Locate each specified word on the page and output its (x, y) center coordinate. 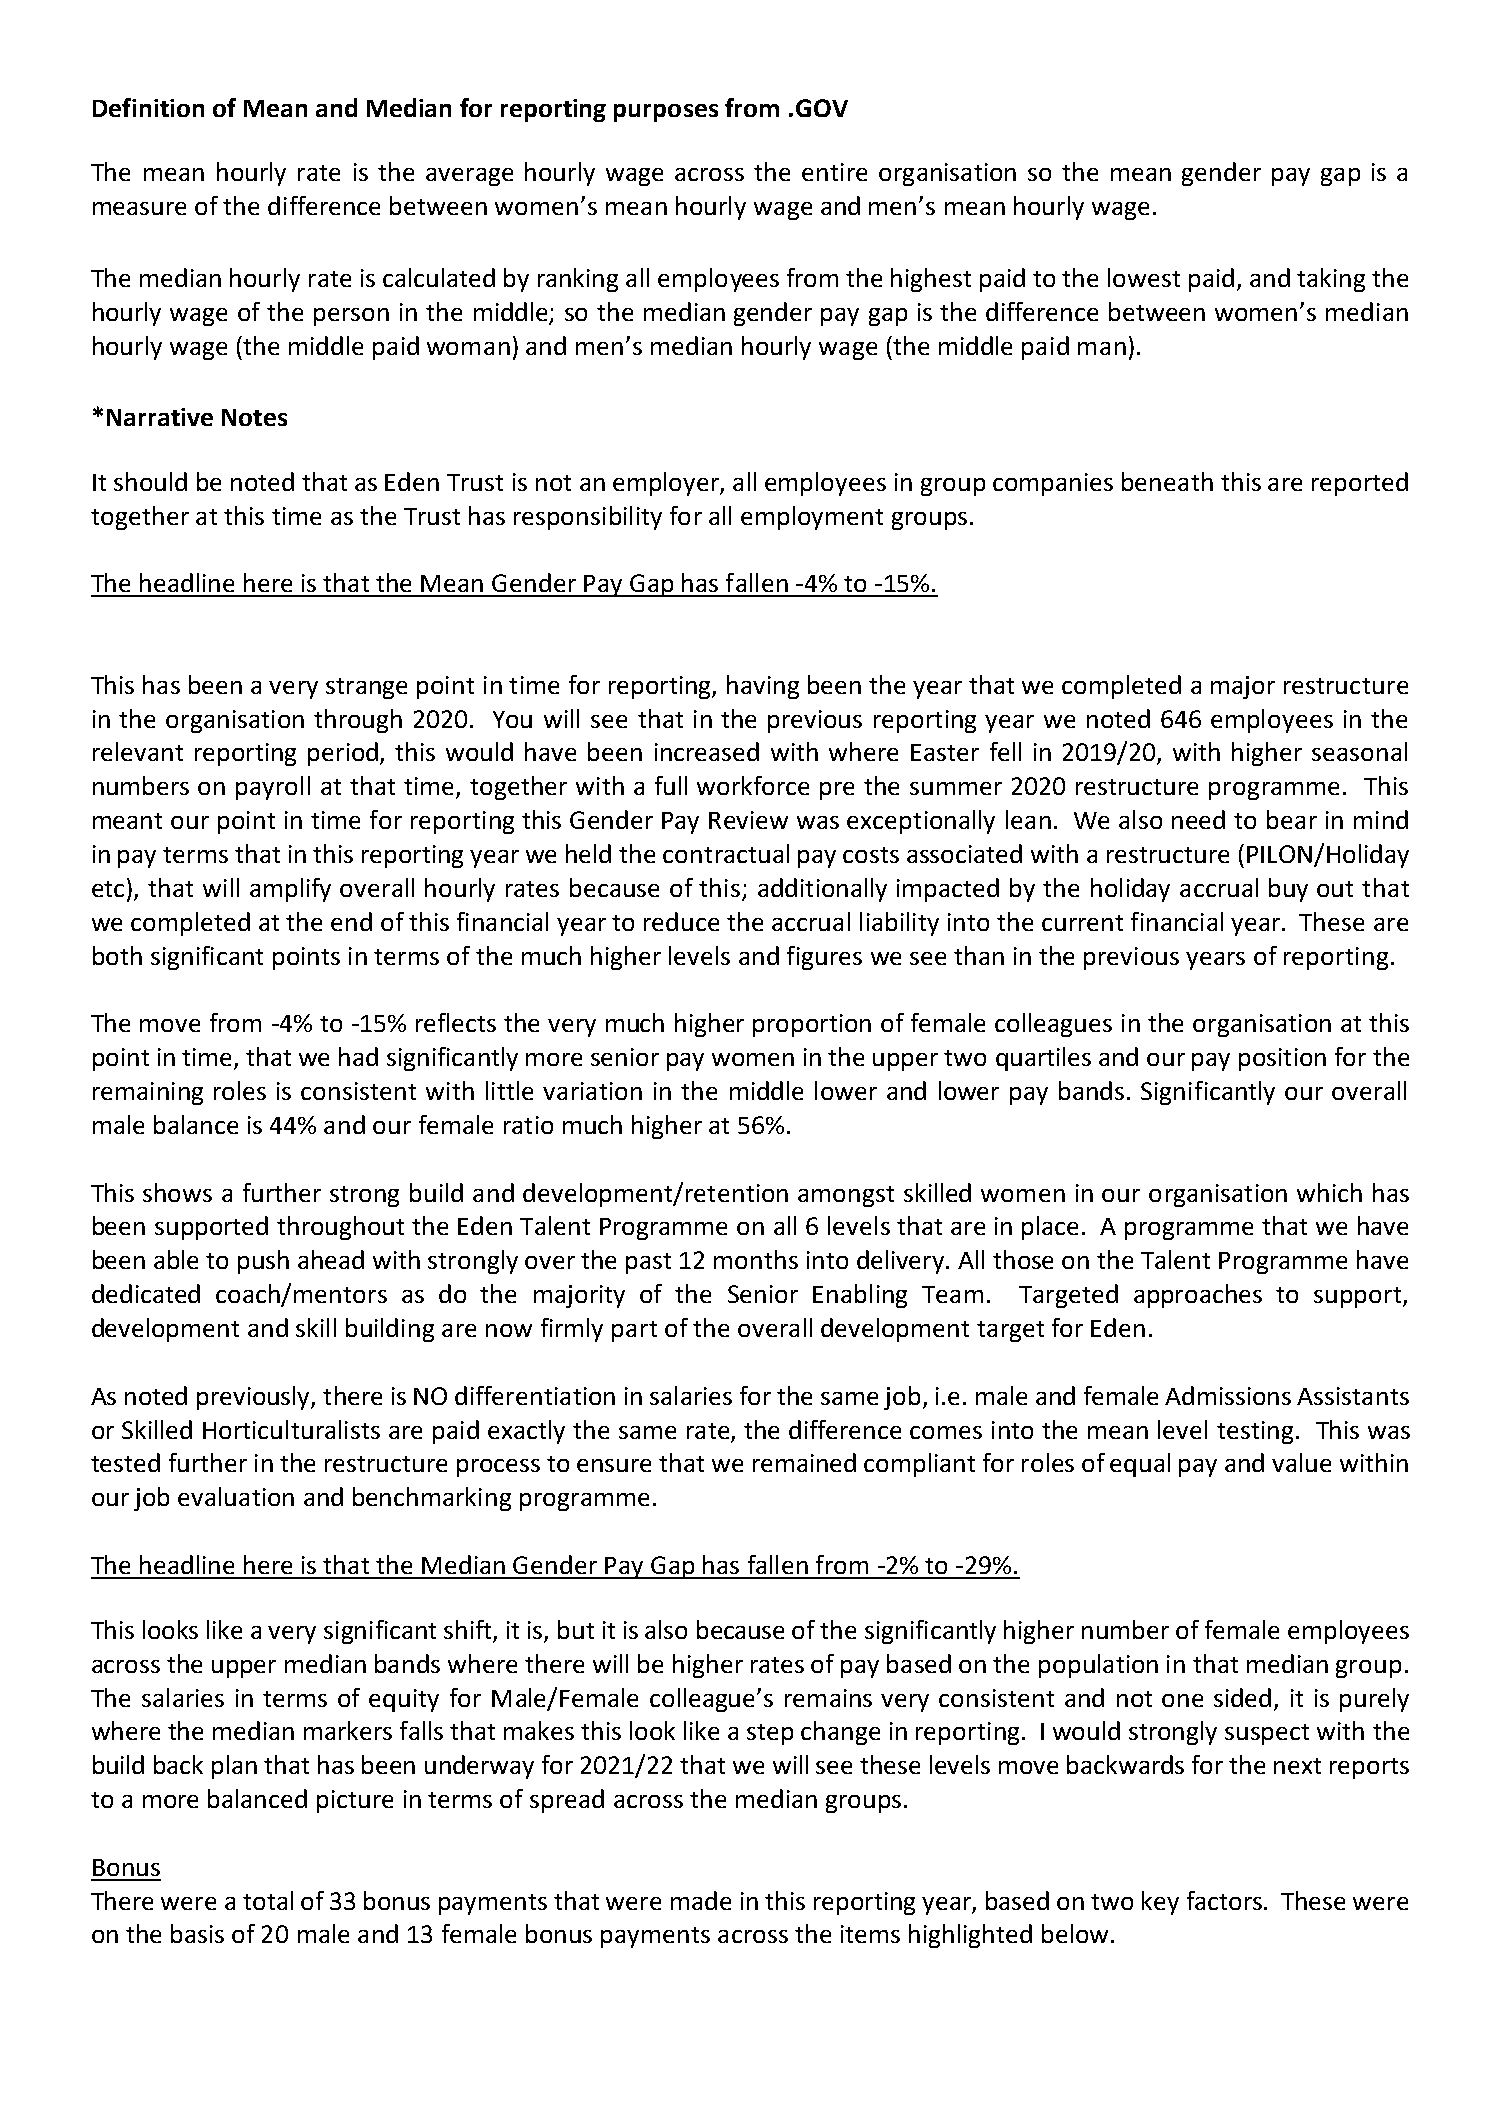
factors (1226, 1900)
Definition (148, 107)
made (701, 1900)
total (268, 1900)
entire (834, 172)
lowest (1144, 277)
